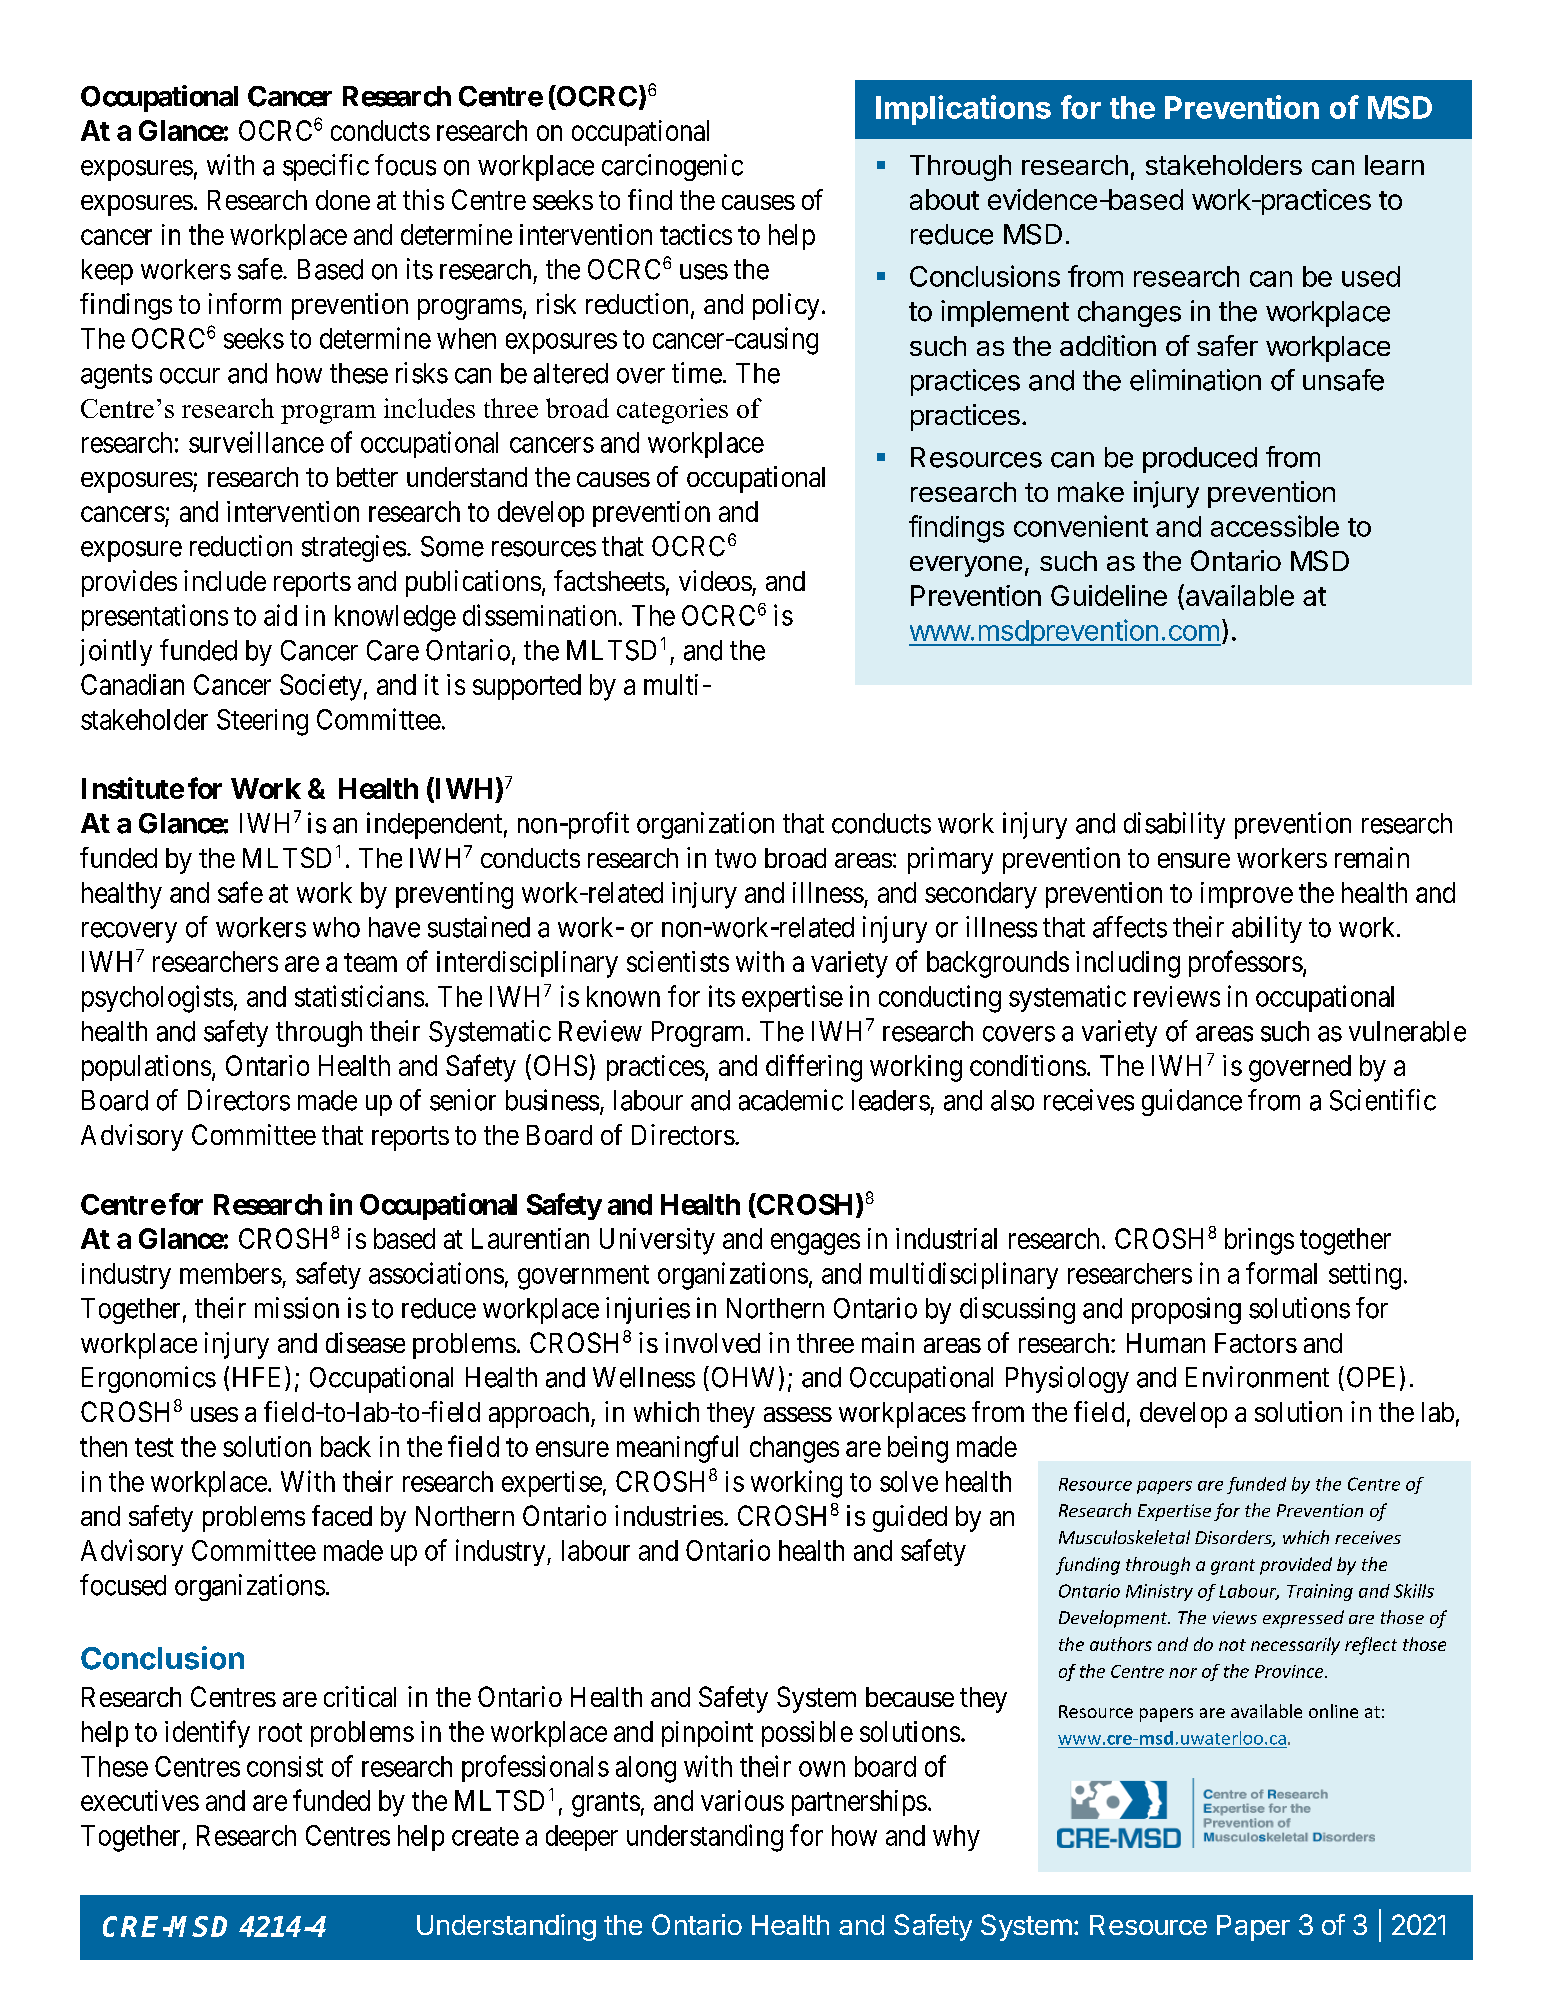 The image size is (1552, 2009). Describe the element at coordinates (672, 167) in the screenshot. I see `carcinogenic` at that location.
